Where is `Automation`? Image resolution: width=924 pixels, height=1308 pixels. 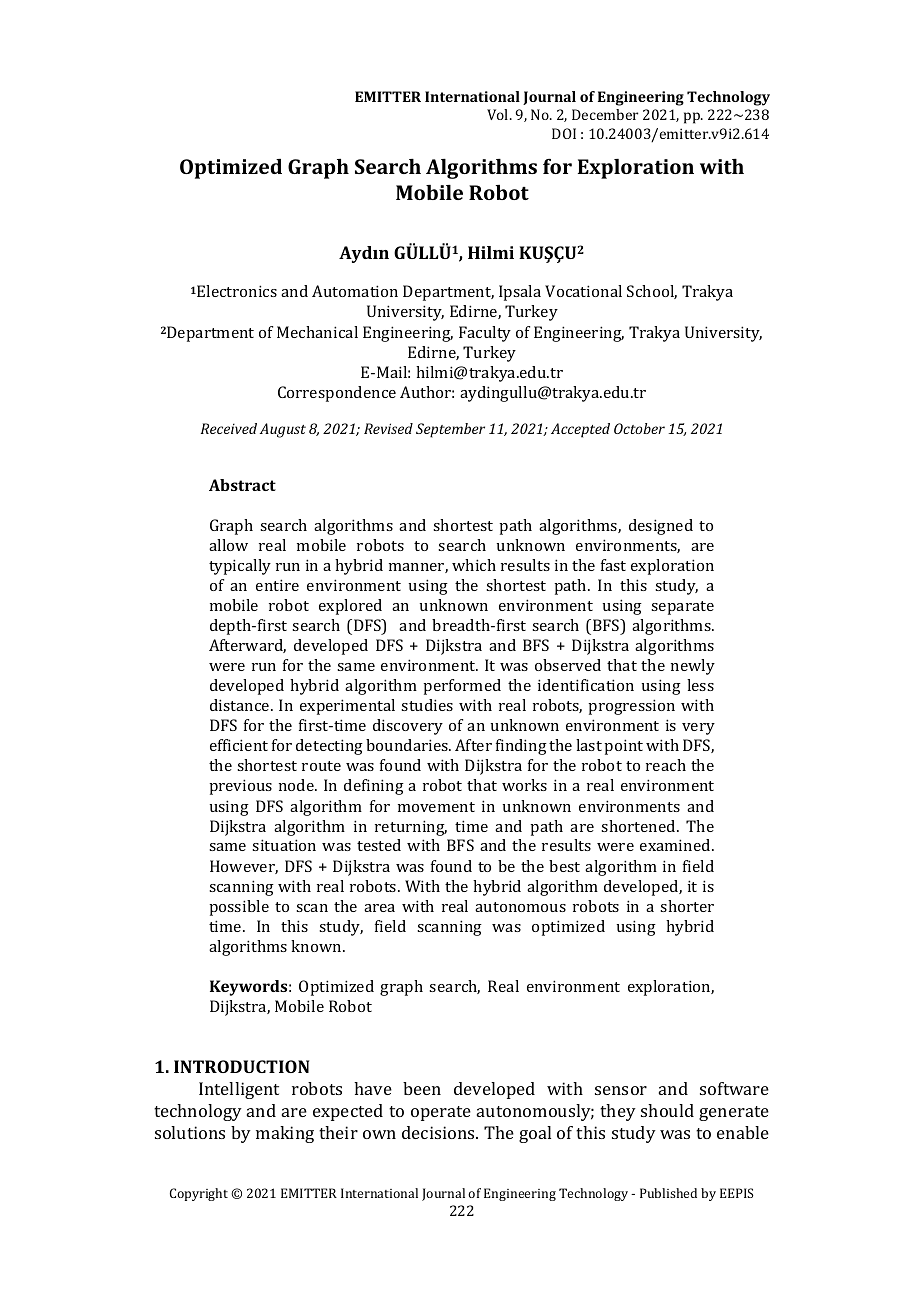
Automation is located at coordinates (355, 291).
